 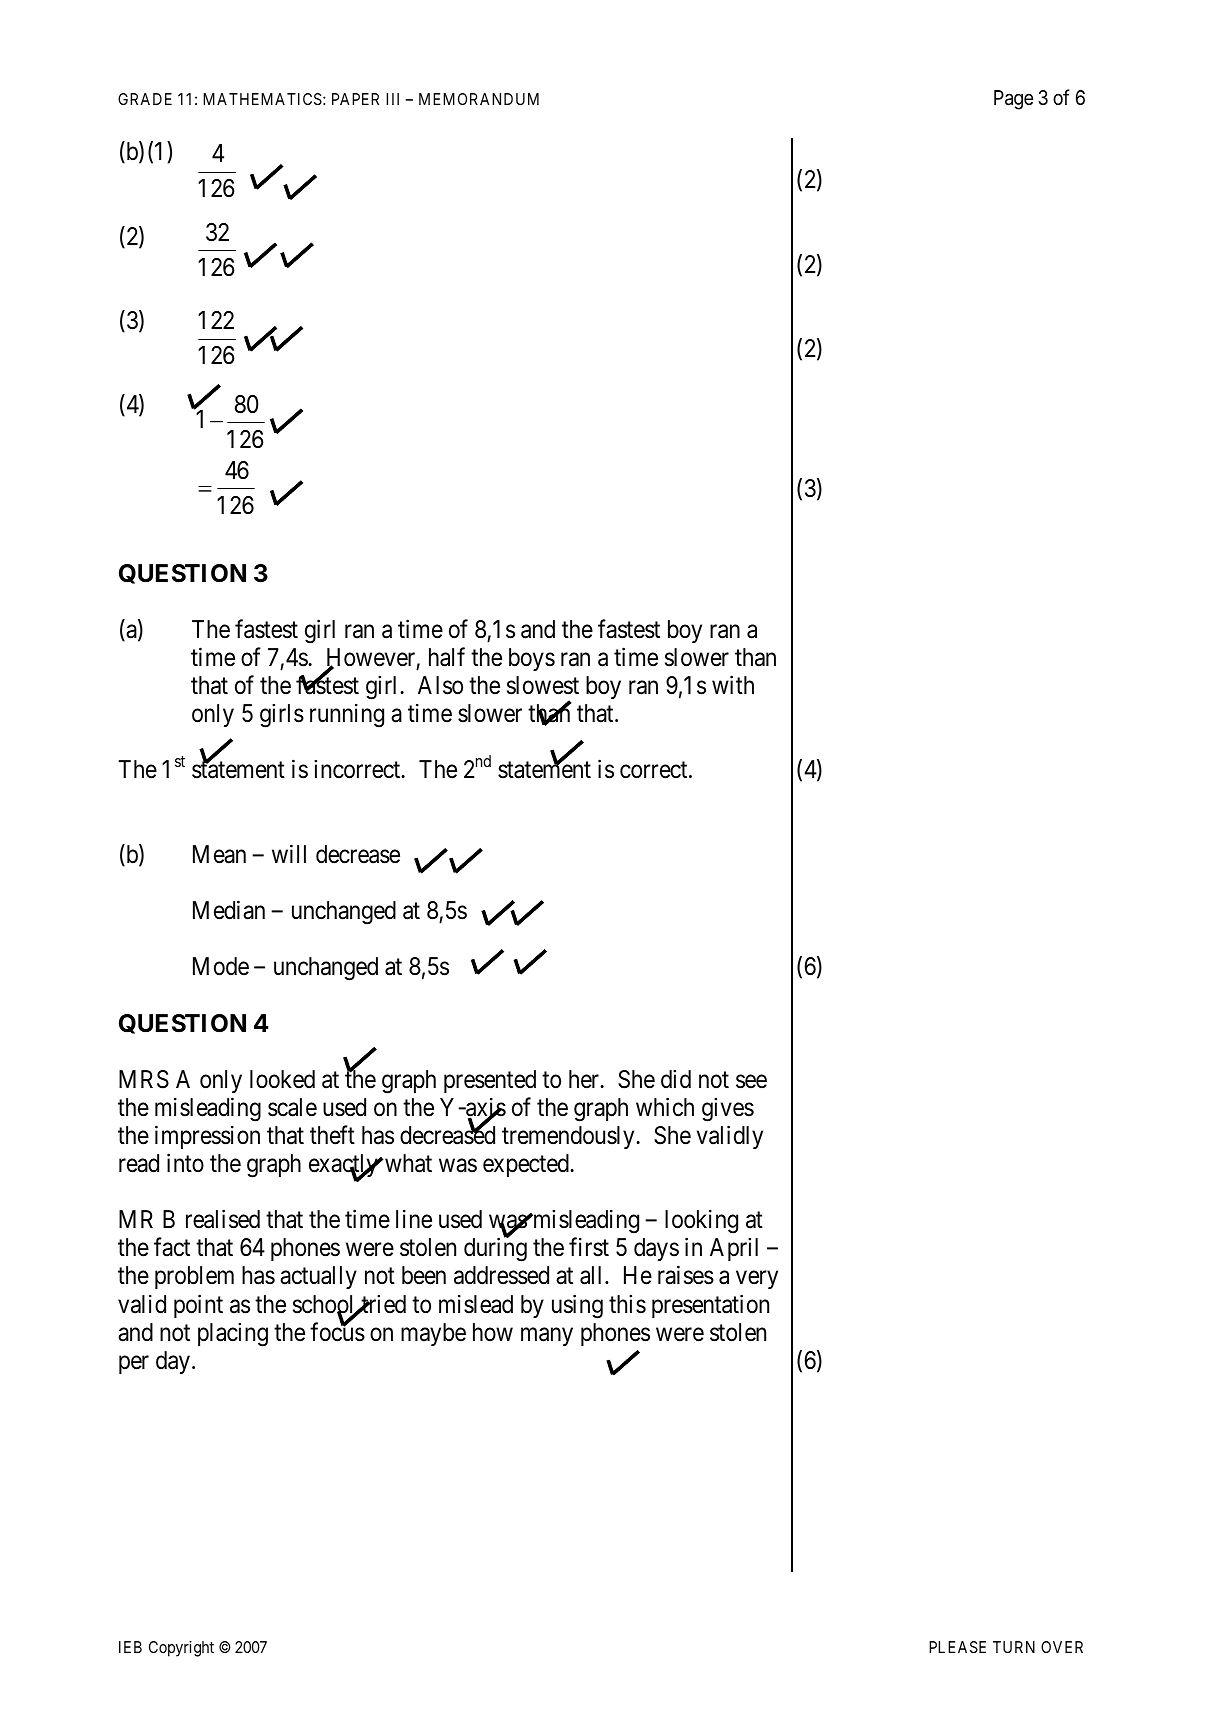 What do you see at coordinates (547, 1336) in the screenshot?
I see `many` at bounding box center [547, 1336].
